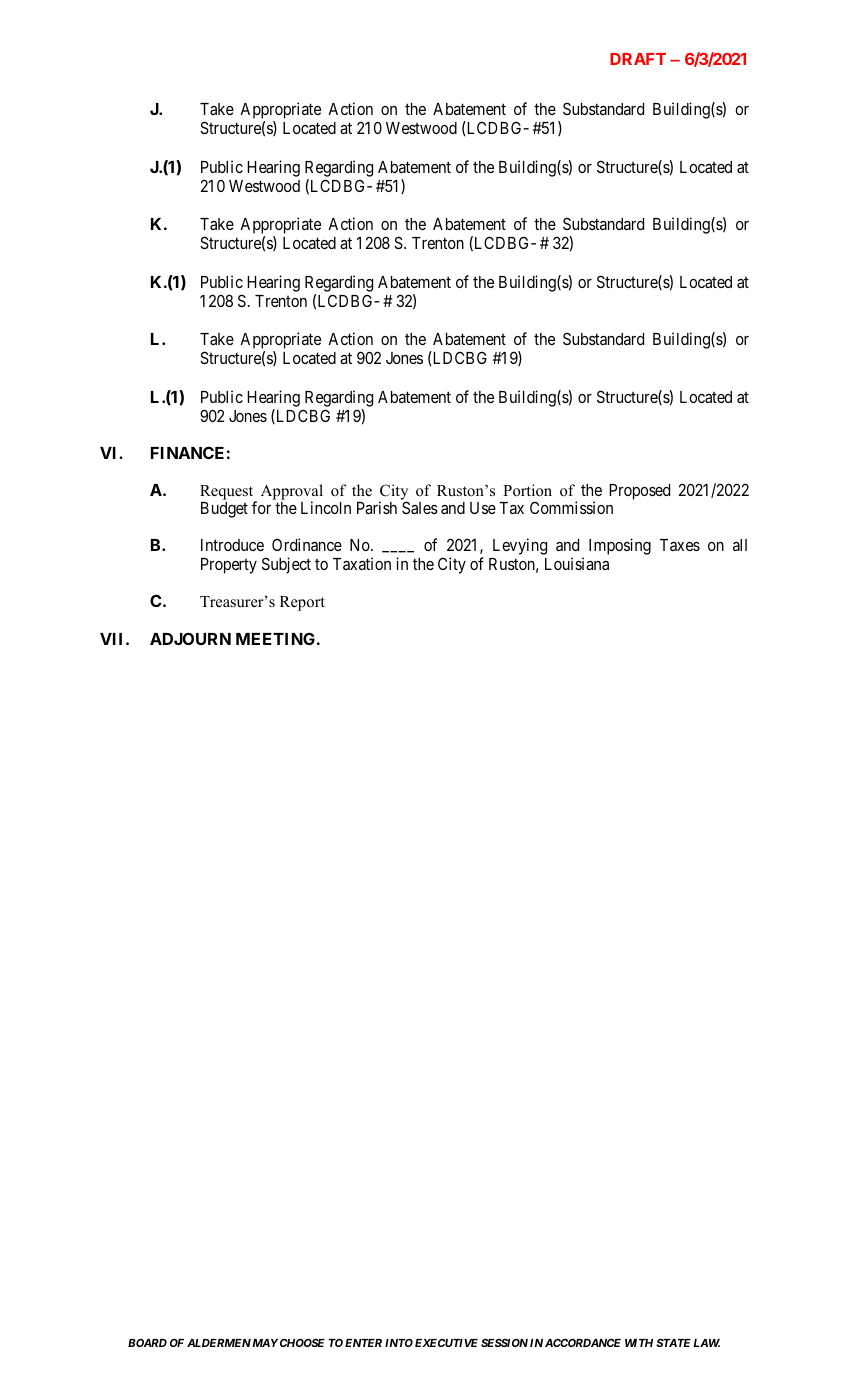 Image resolution: width=849 pixels, height=1400 pixels. Describe the element at coordinates (228, 494) in the screenshot. I see `Request` at that location.
